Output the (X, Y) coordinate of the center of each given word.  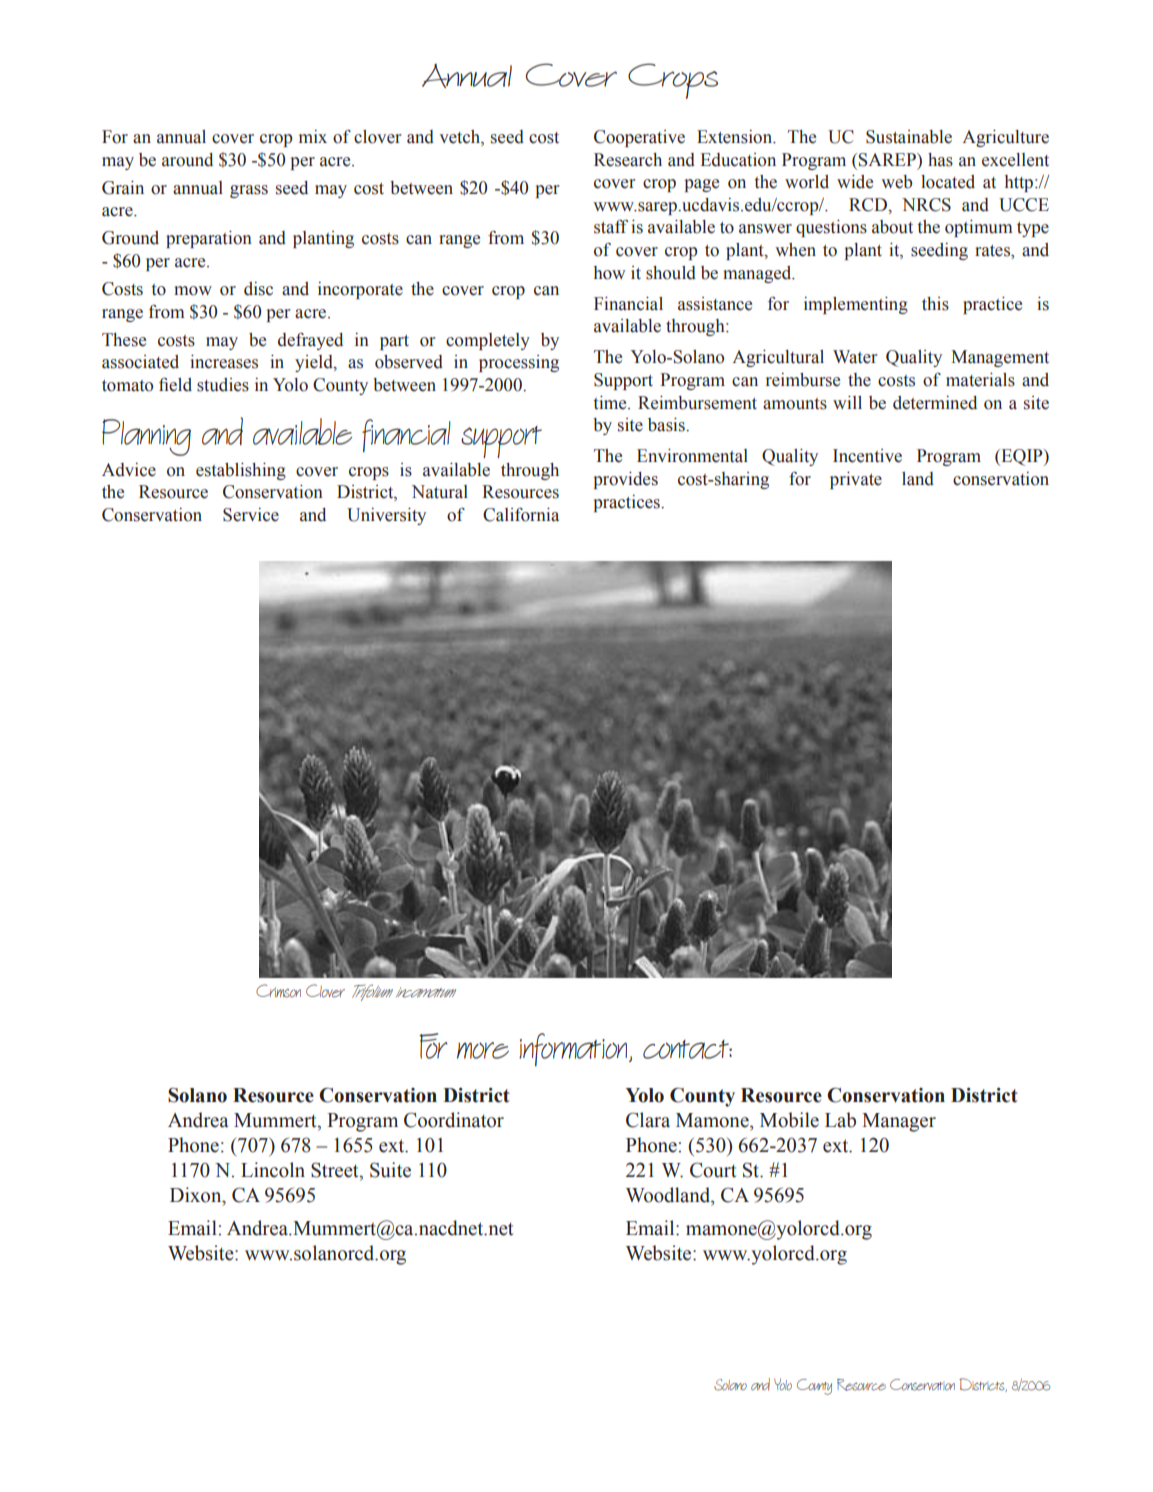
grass (249, 191)
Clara (648, 1120)
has (940, 160)
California (521, 515)
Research (628, 160)
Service (251, 515)
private (856, 480)
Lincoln (273, 1170)
